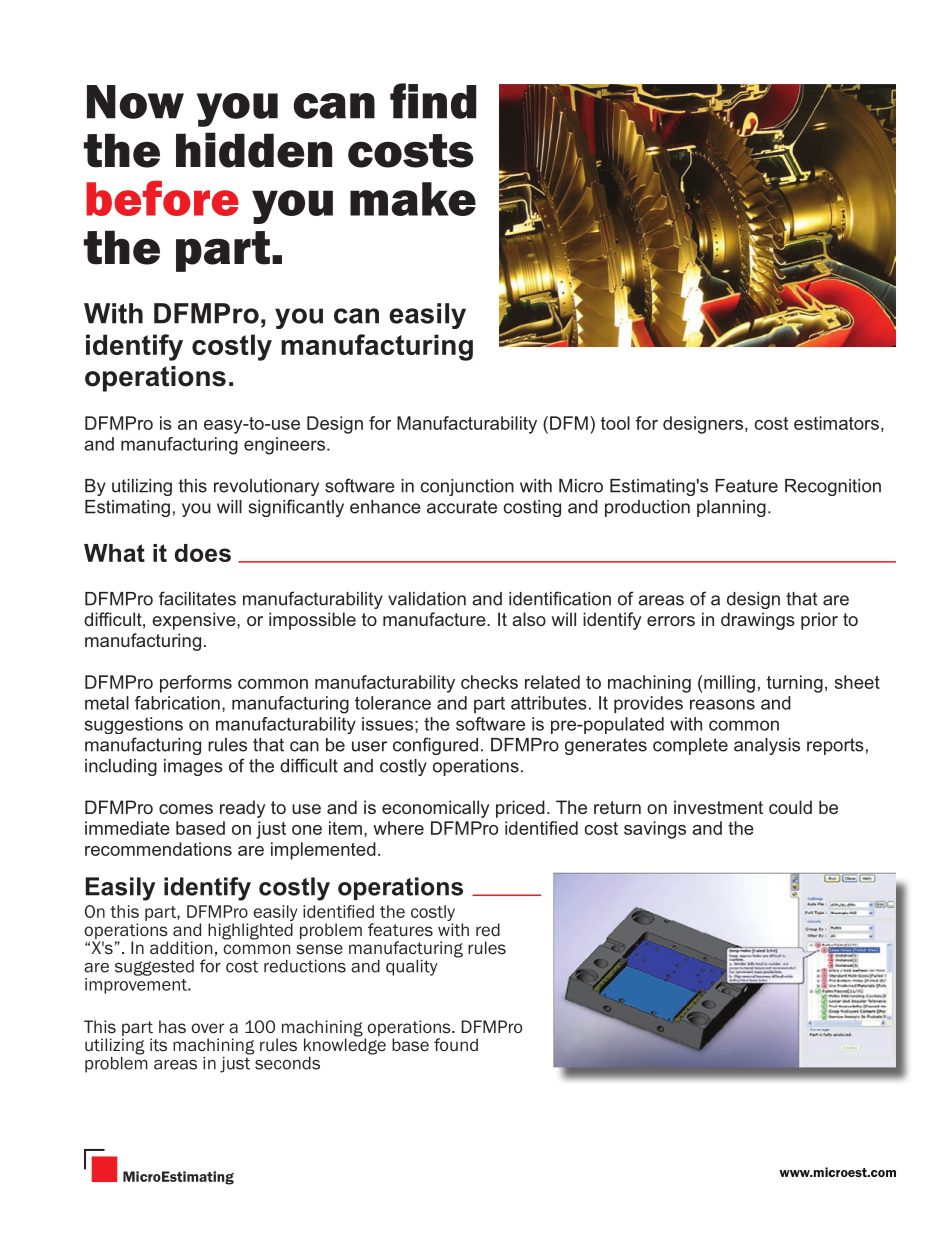 The height and width of the screenshot is (1233, 952). What do you see at coordinates (413, 199) in the screenshot?
I see `make` at bounding box center [413, 199].
